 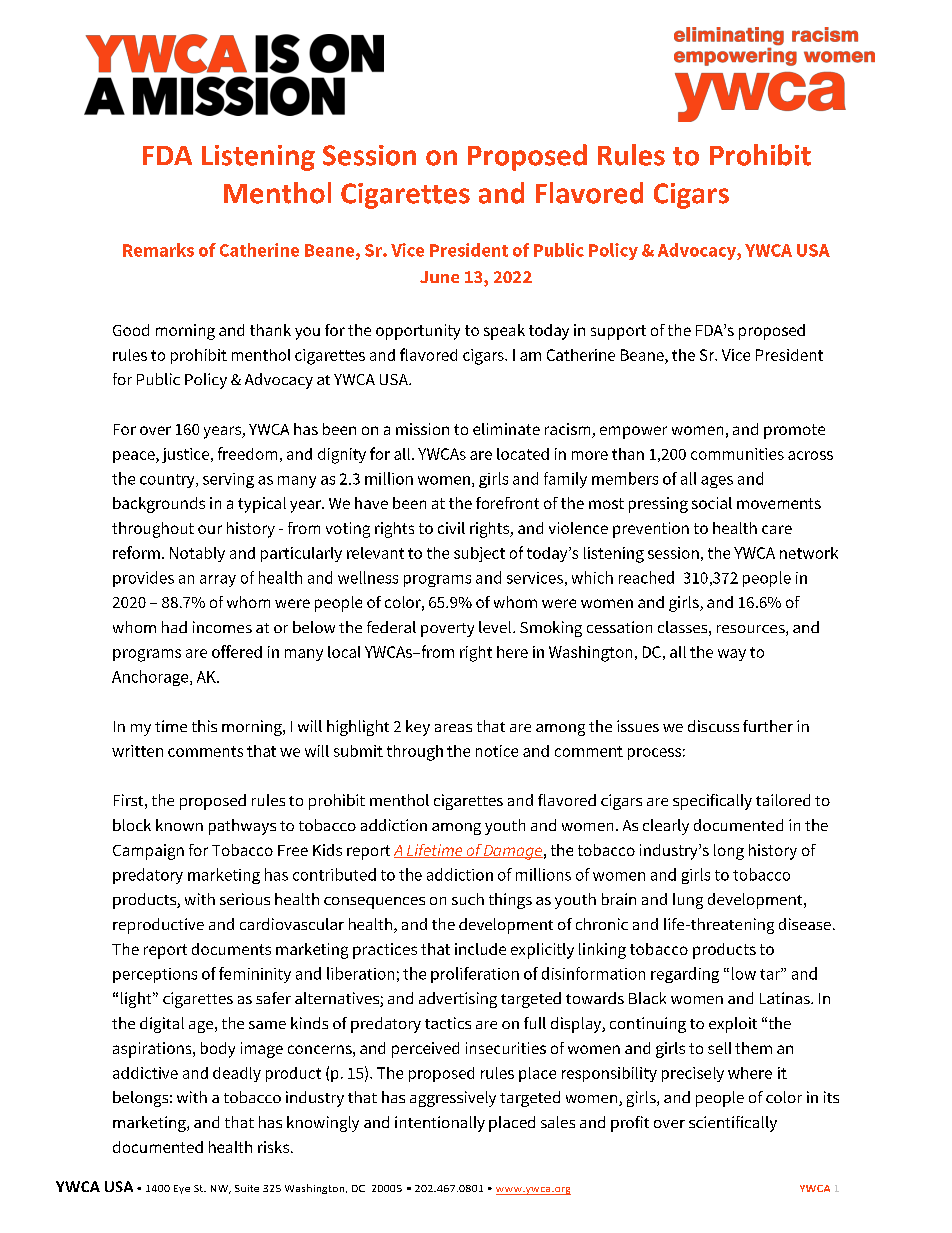 I want to click on Remarks, so click(x=158, y=250).
